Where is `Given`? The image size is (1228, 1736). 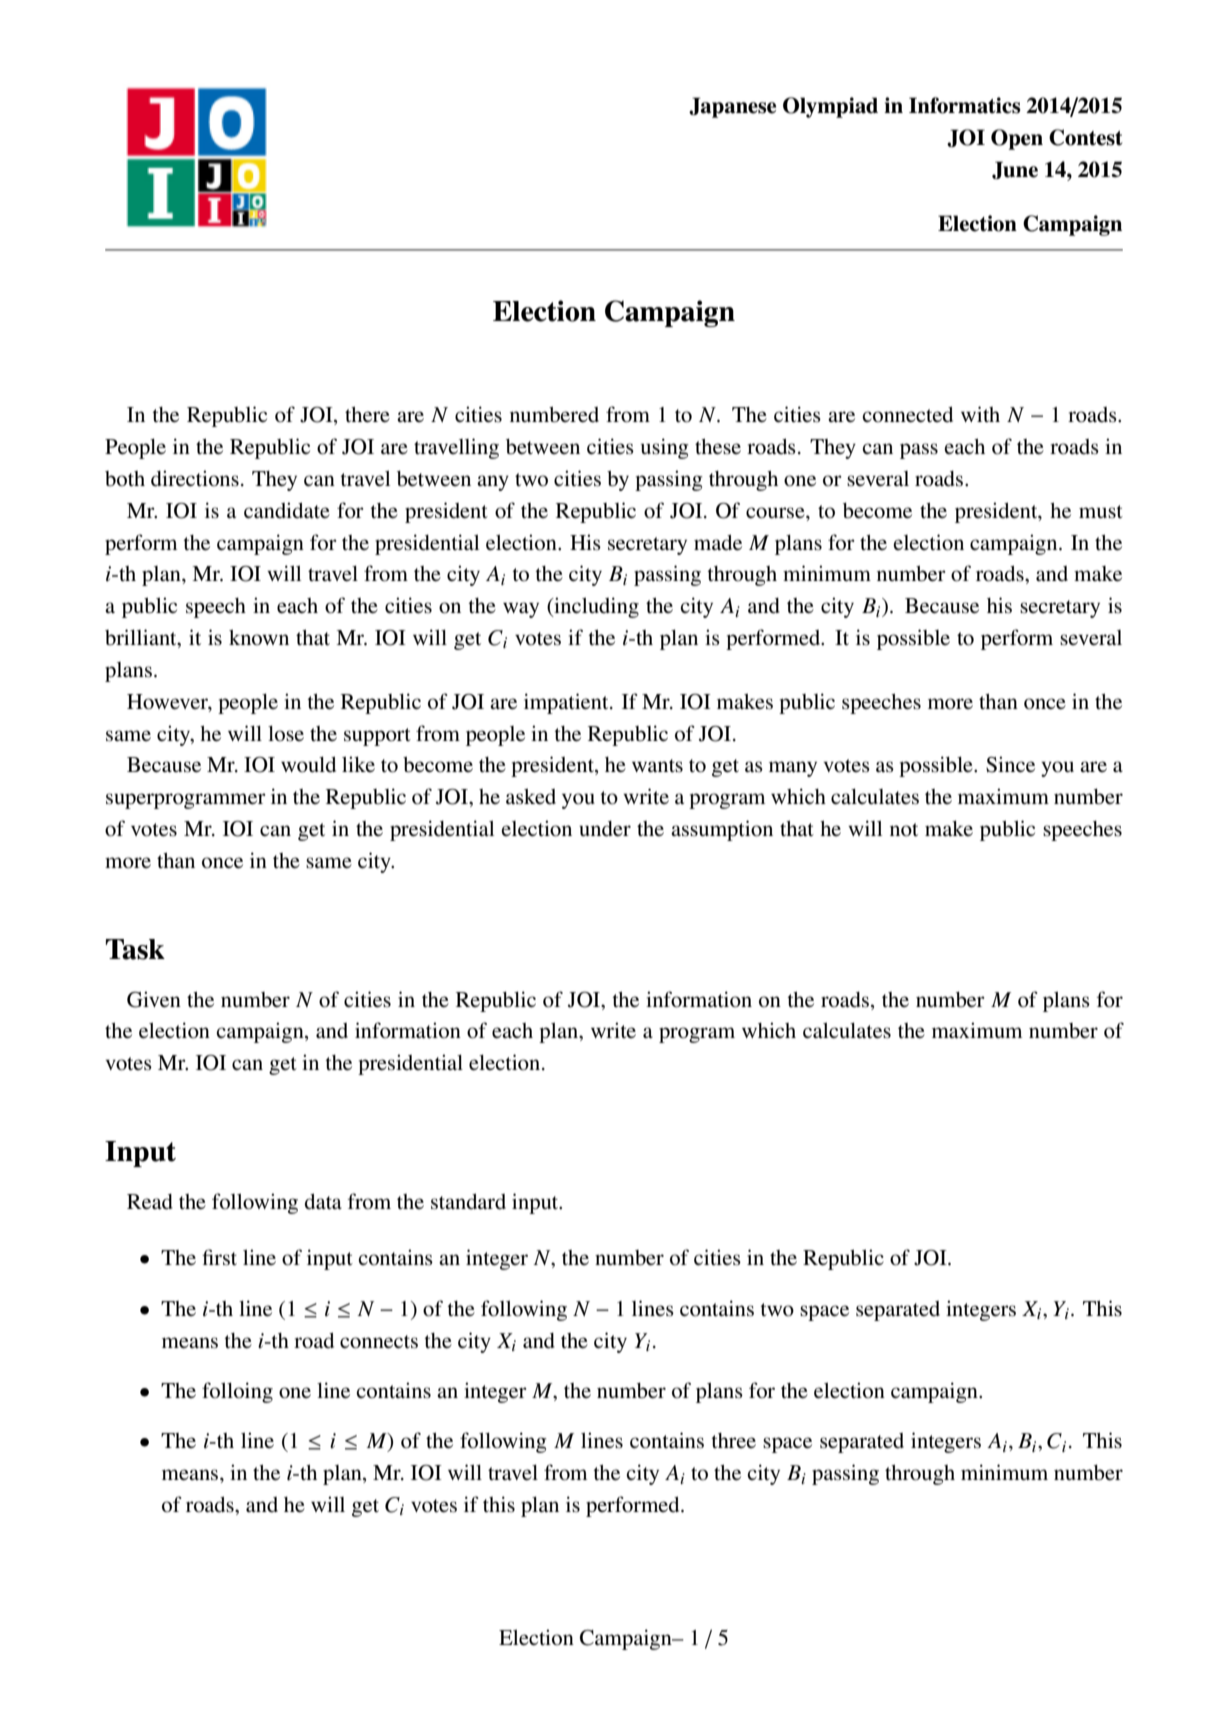
Given is located at coordinates (154, 999).
